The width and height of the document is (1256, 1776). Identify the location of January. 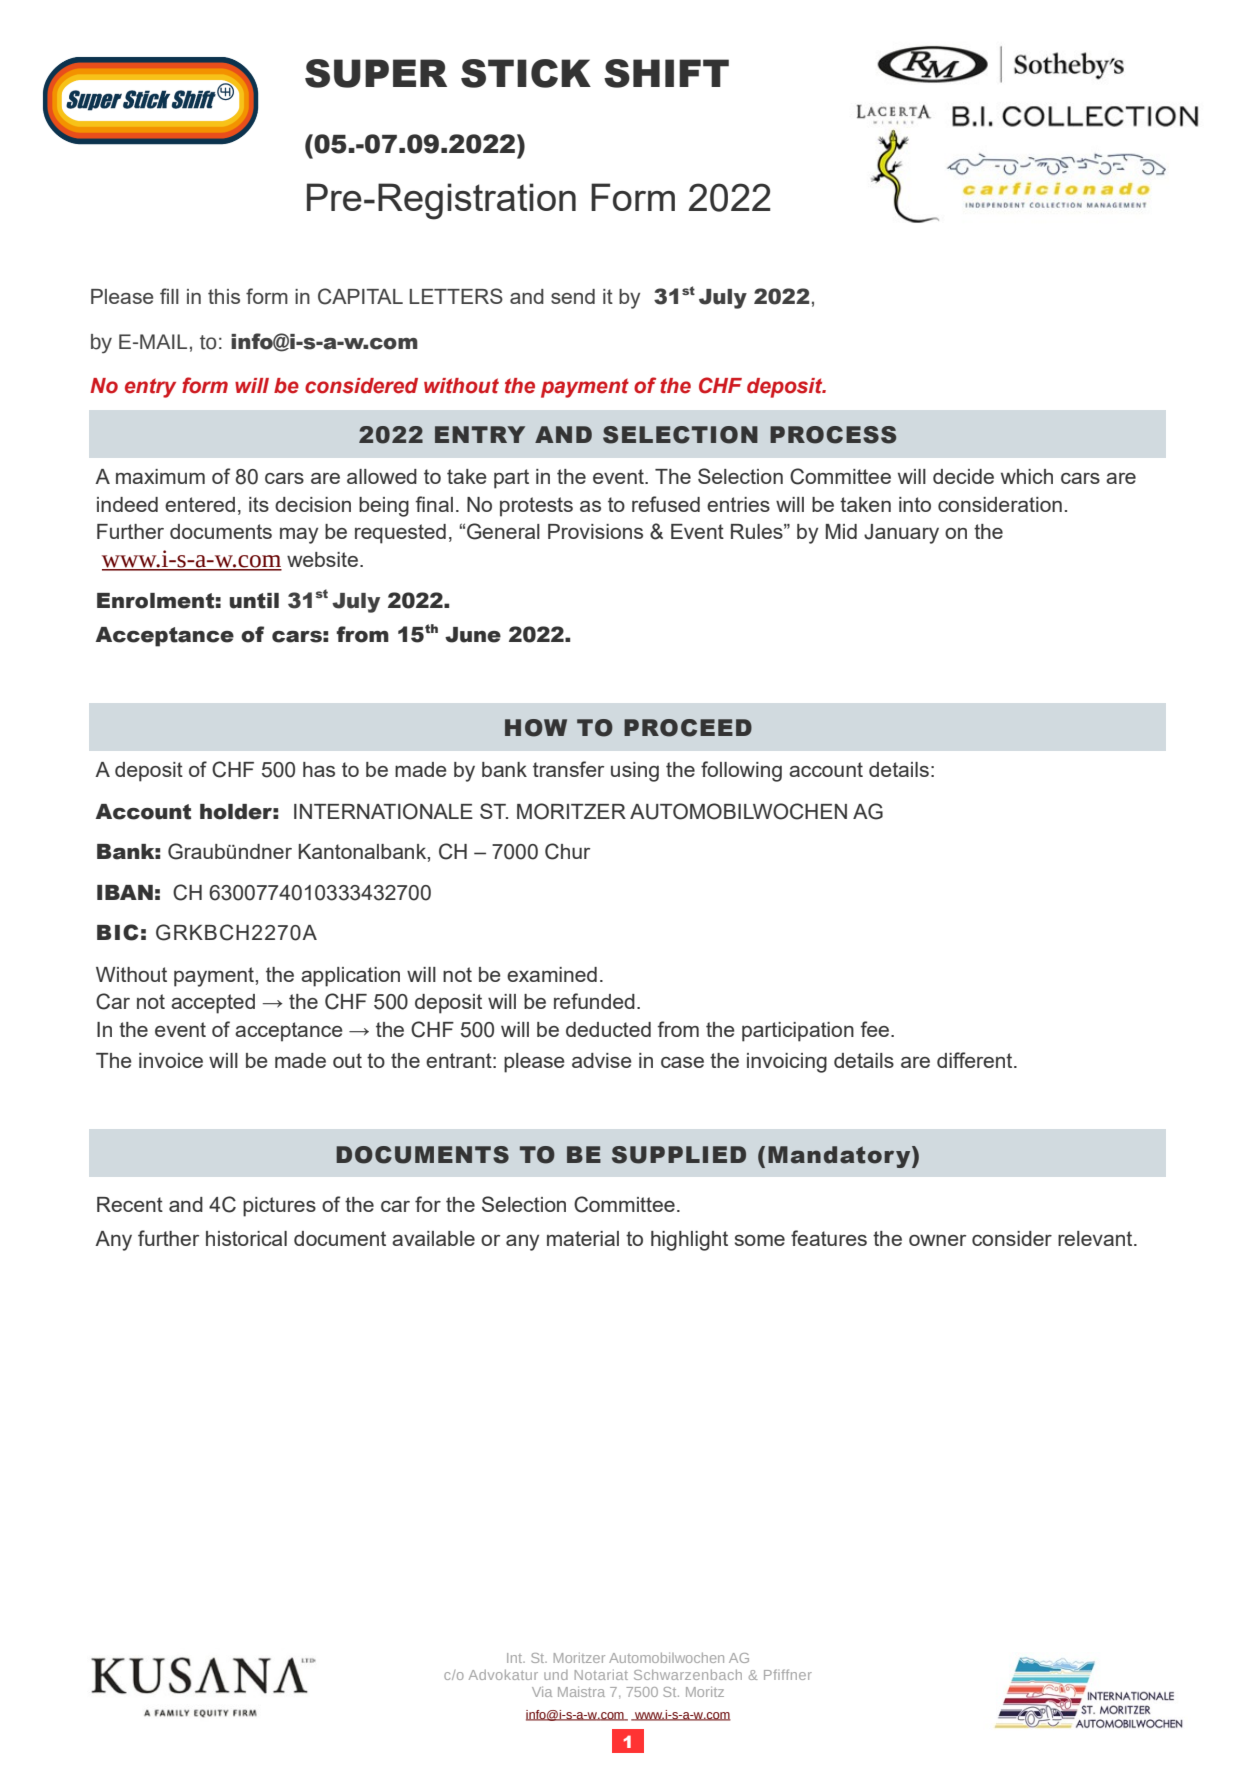
(901, 534).
